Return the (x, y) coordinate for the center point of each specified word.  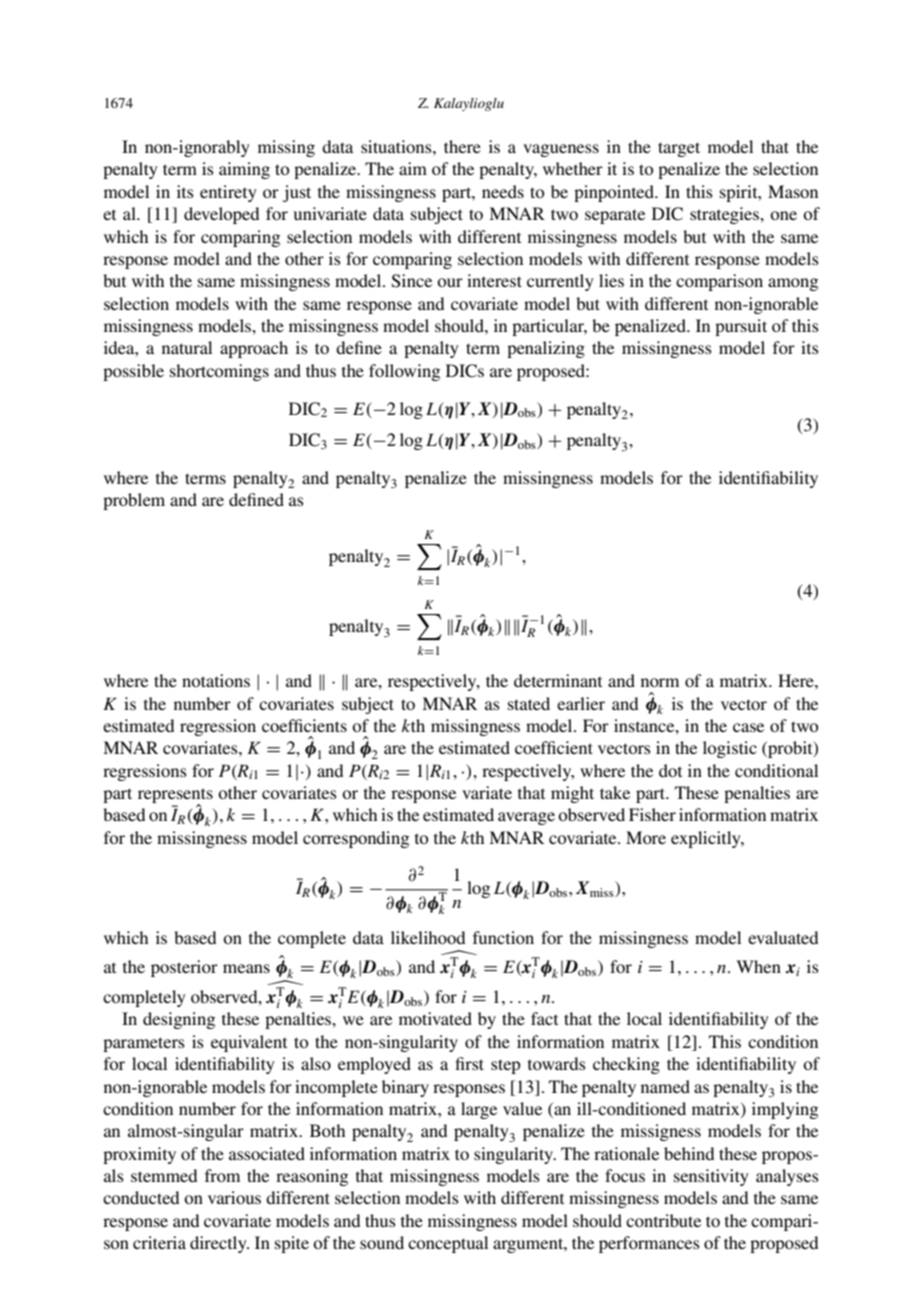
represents (175, 797)
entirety (228, 193)
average (526, 818)
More (646, 837)
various (234, 1197)
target (679, 149)
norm (660, 682)
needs (503, 191)
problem (134, 501)
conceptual (448, 1244)
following (404, 372)
